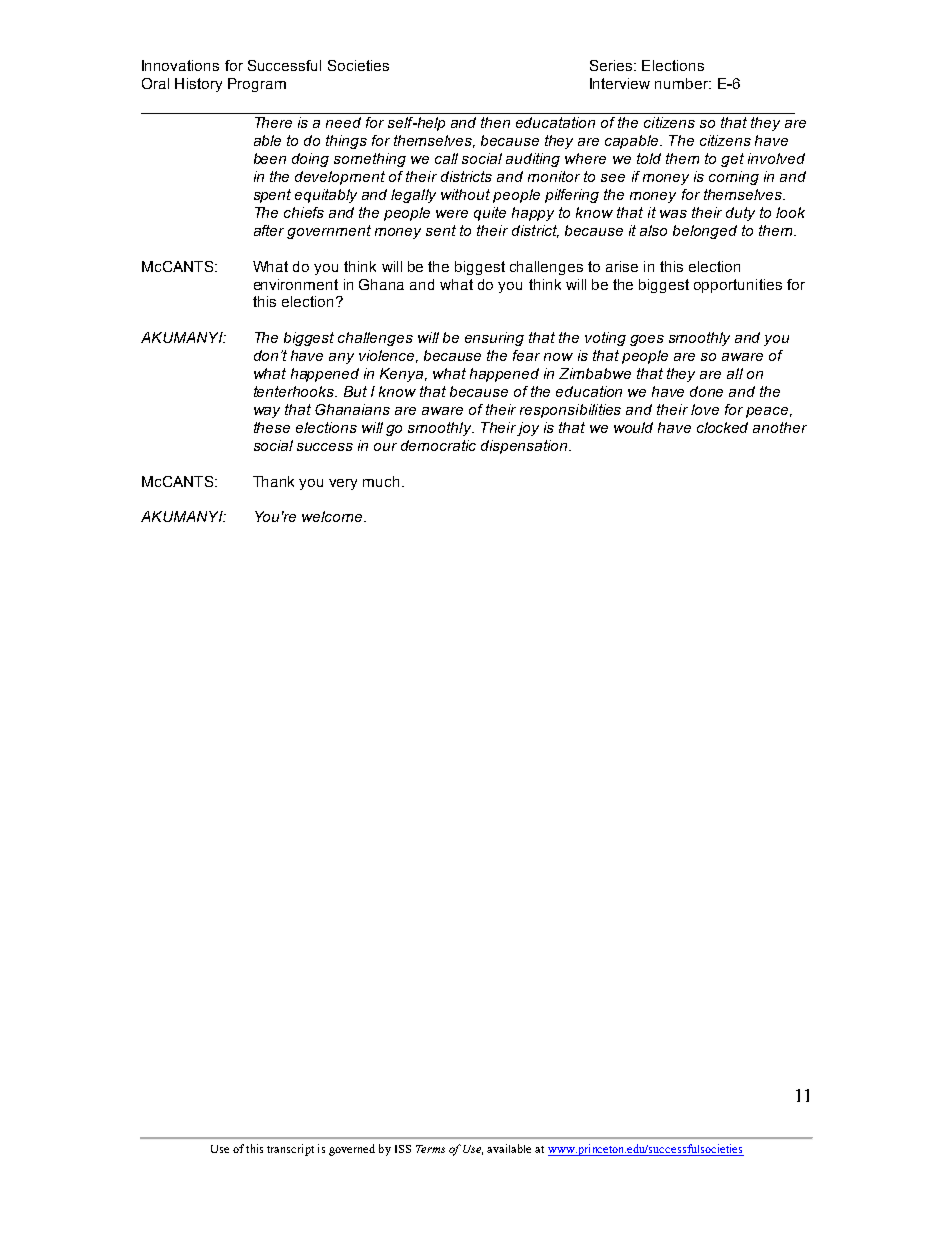  I want to click on then, so click(495, 122).
